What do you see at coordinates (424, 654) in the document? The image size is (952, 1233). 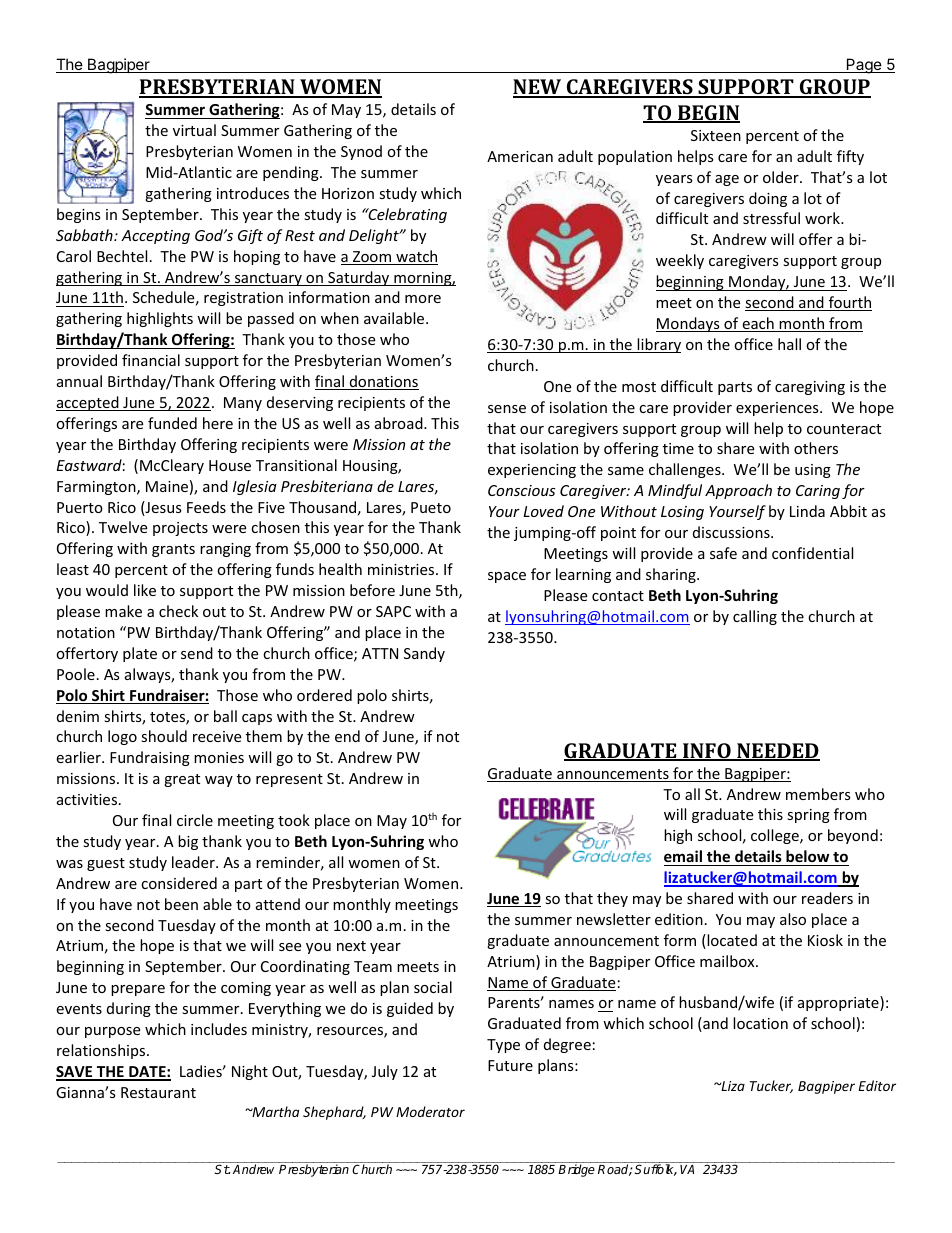 I see `Sandy` at bounding box center [424, 654].
